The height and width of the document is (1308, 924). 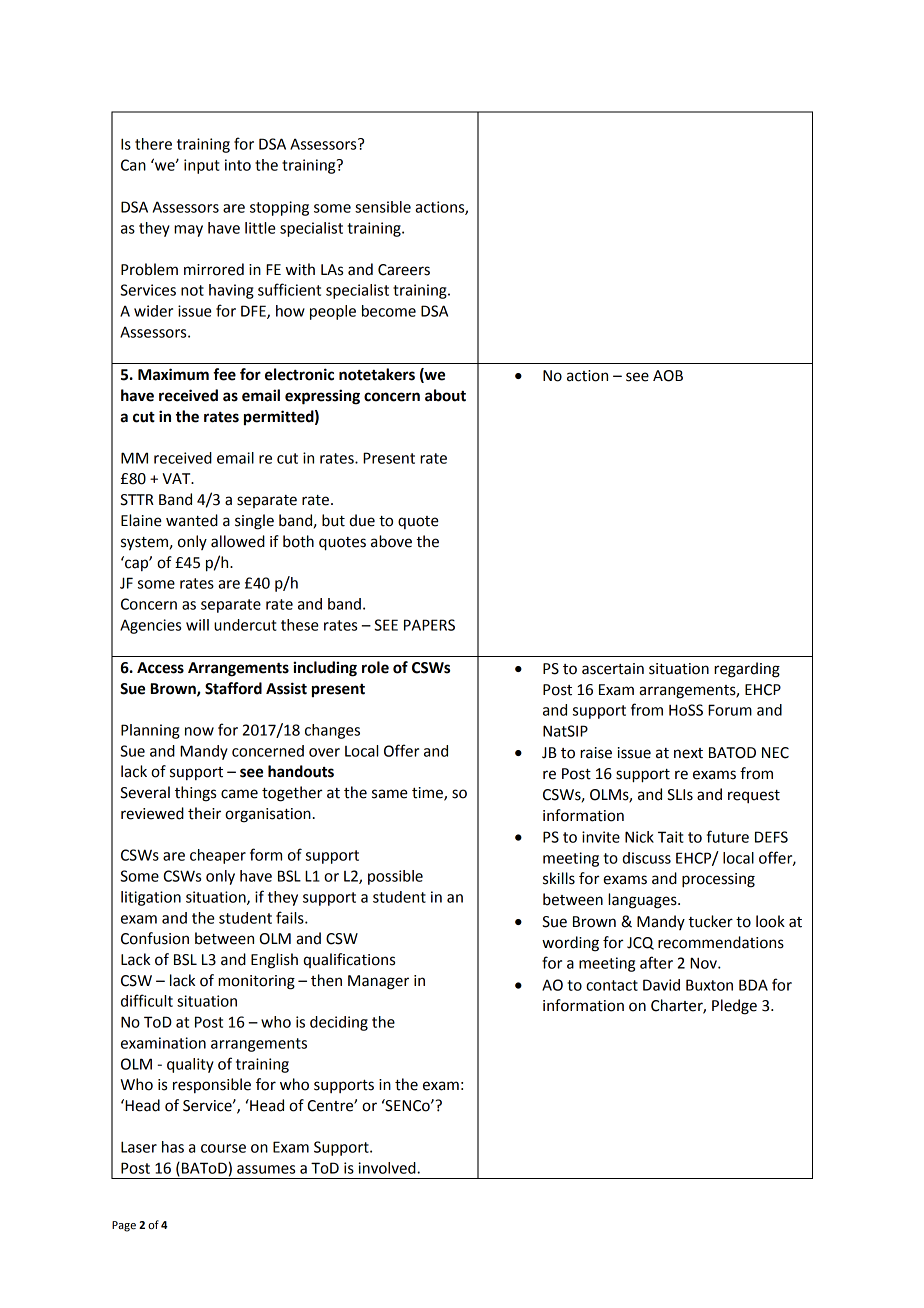 I want to click on Tait, so click(x=670, y=837).
